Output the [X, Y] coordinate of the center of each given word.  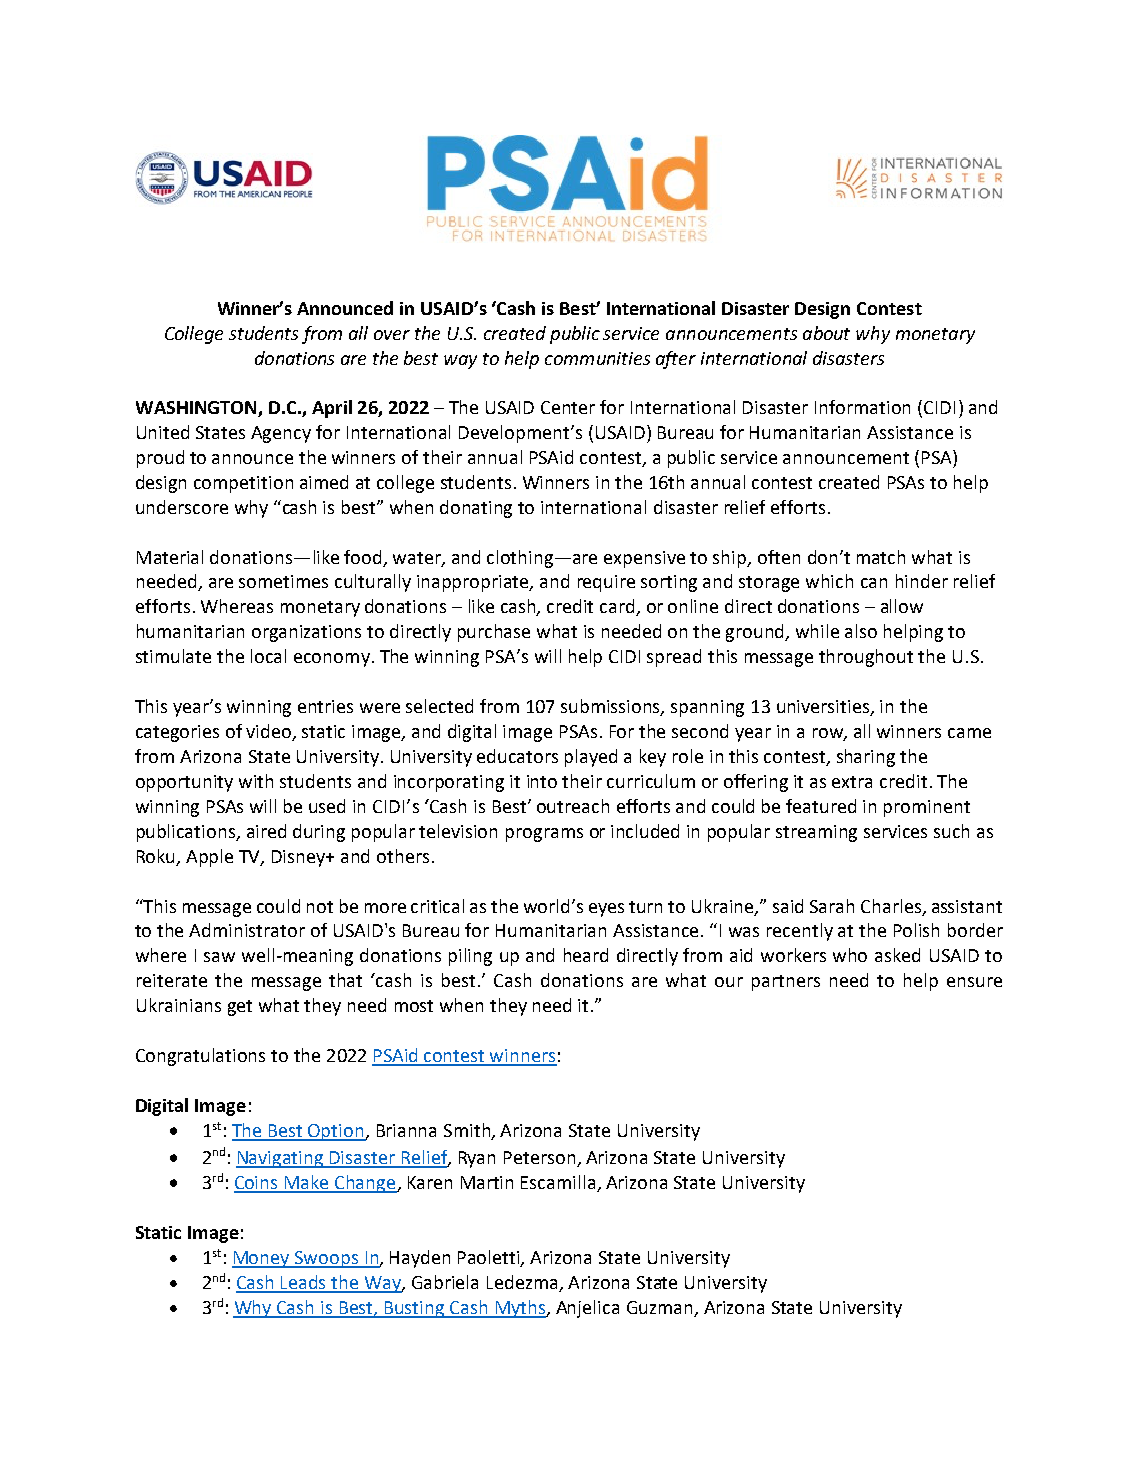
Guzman [661, 1309]
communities [597, 358]
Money [262, 1259]
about [826, 333]
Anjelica [587, 1309]
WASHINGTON [197, 409]
